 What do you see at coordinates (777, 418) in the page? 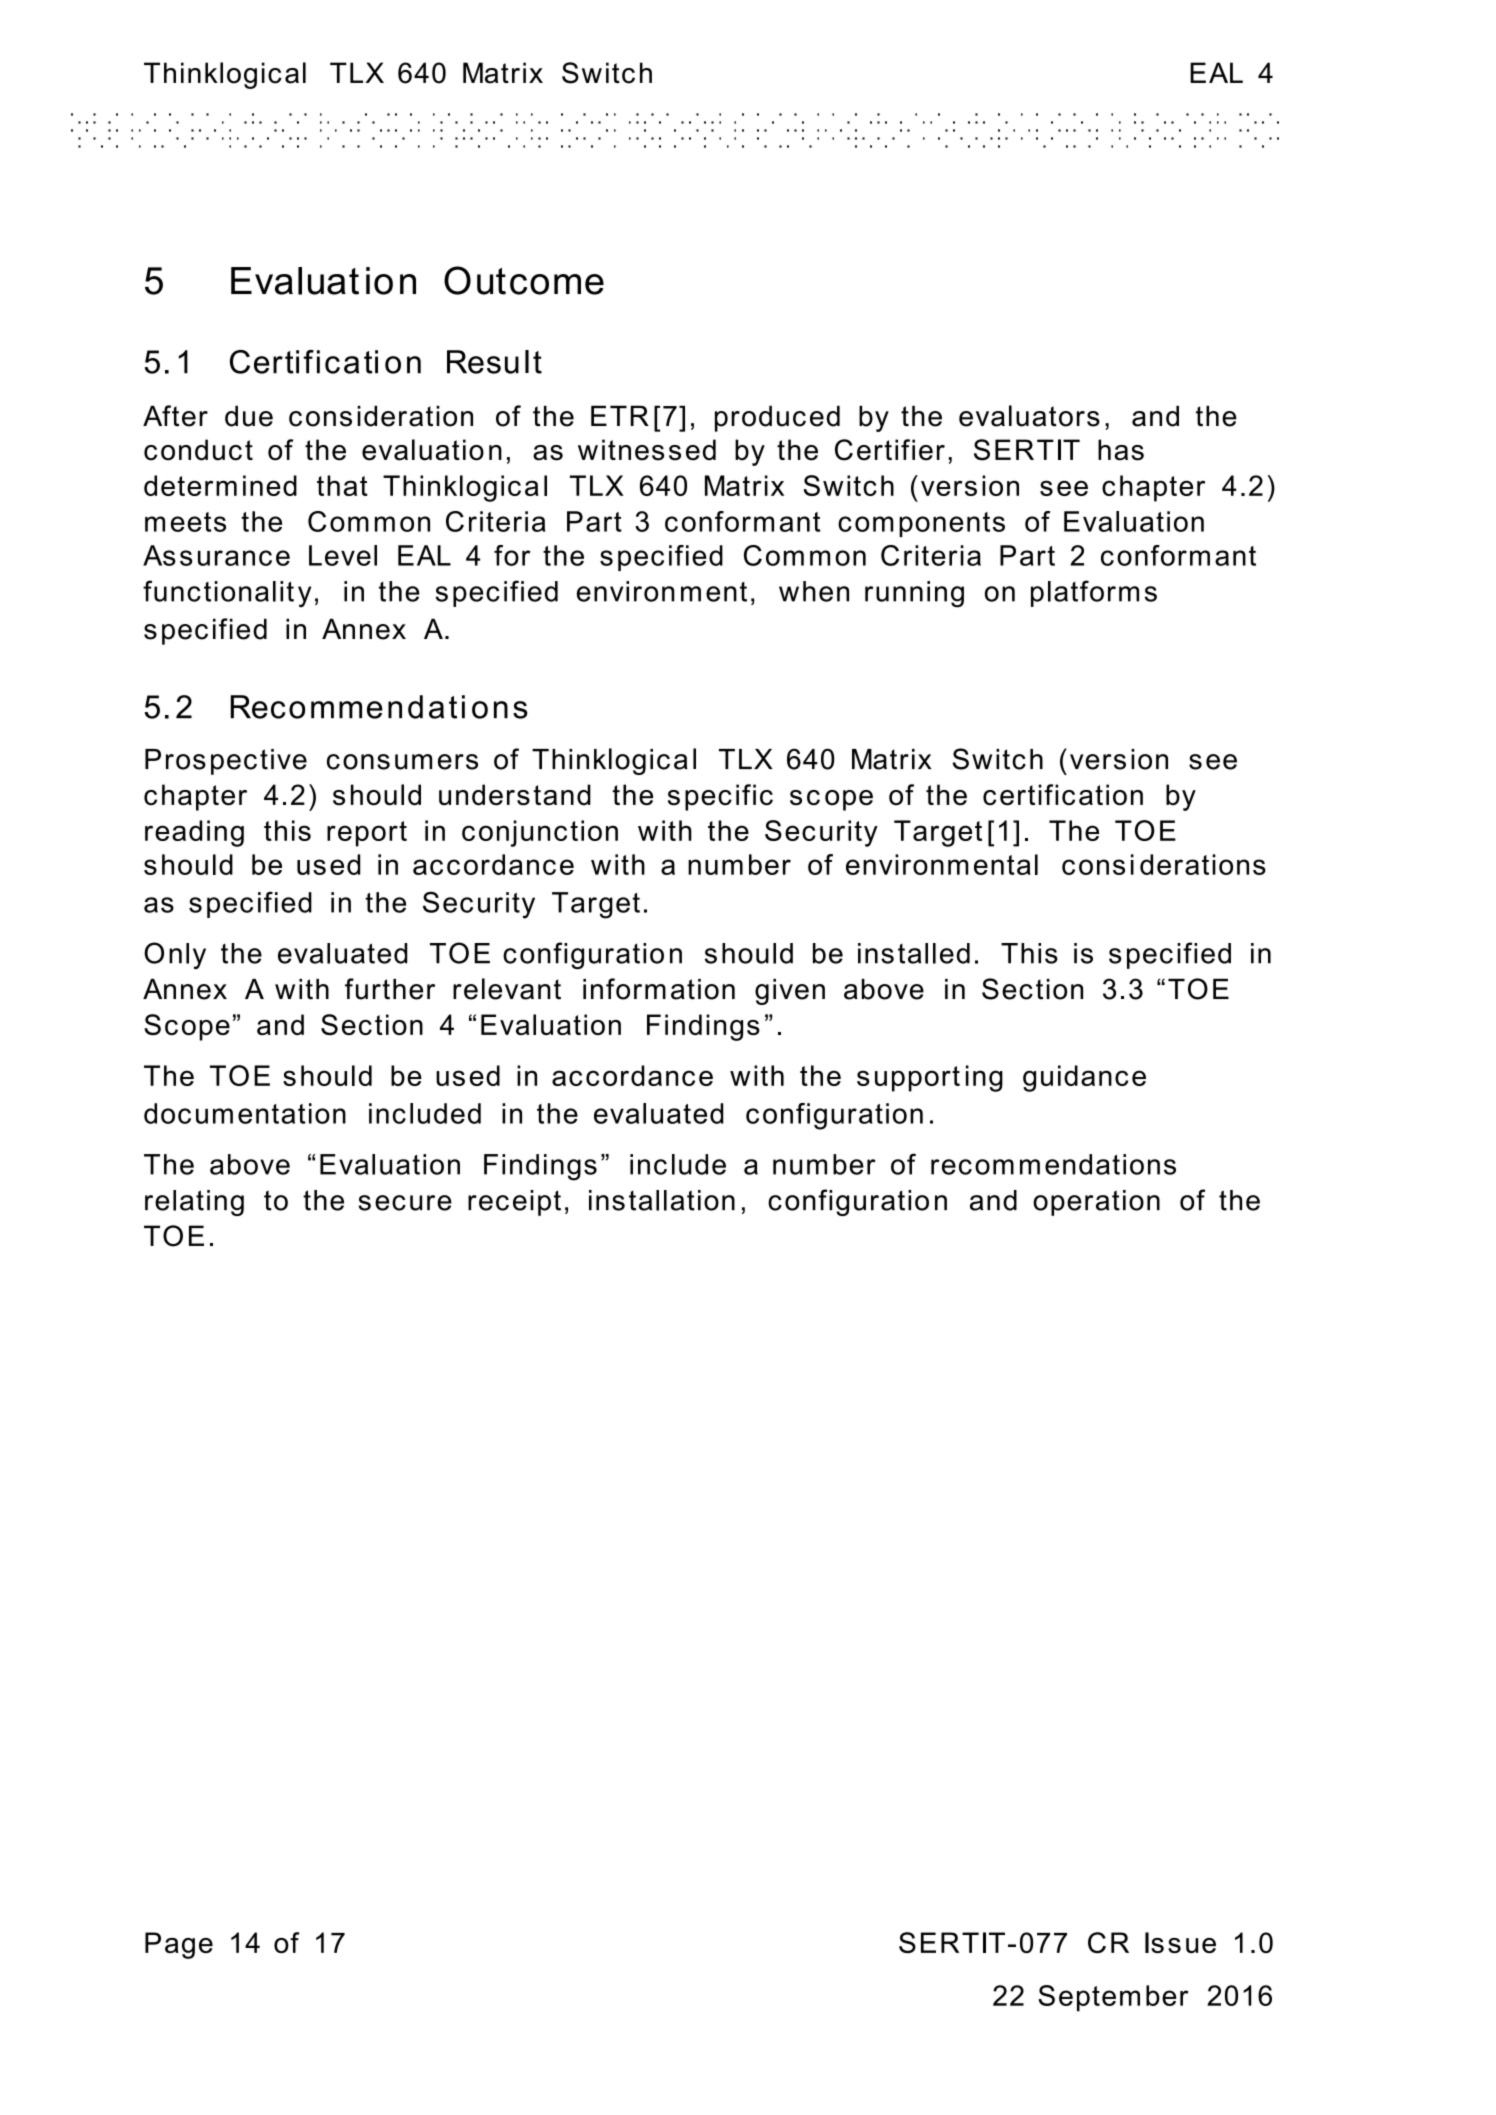
I see `produced` at bounding box center [777, 418].
